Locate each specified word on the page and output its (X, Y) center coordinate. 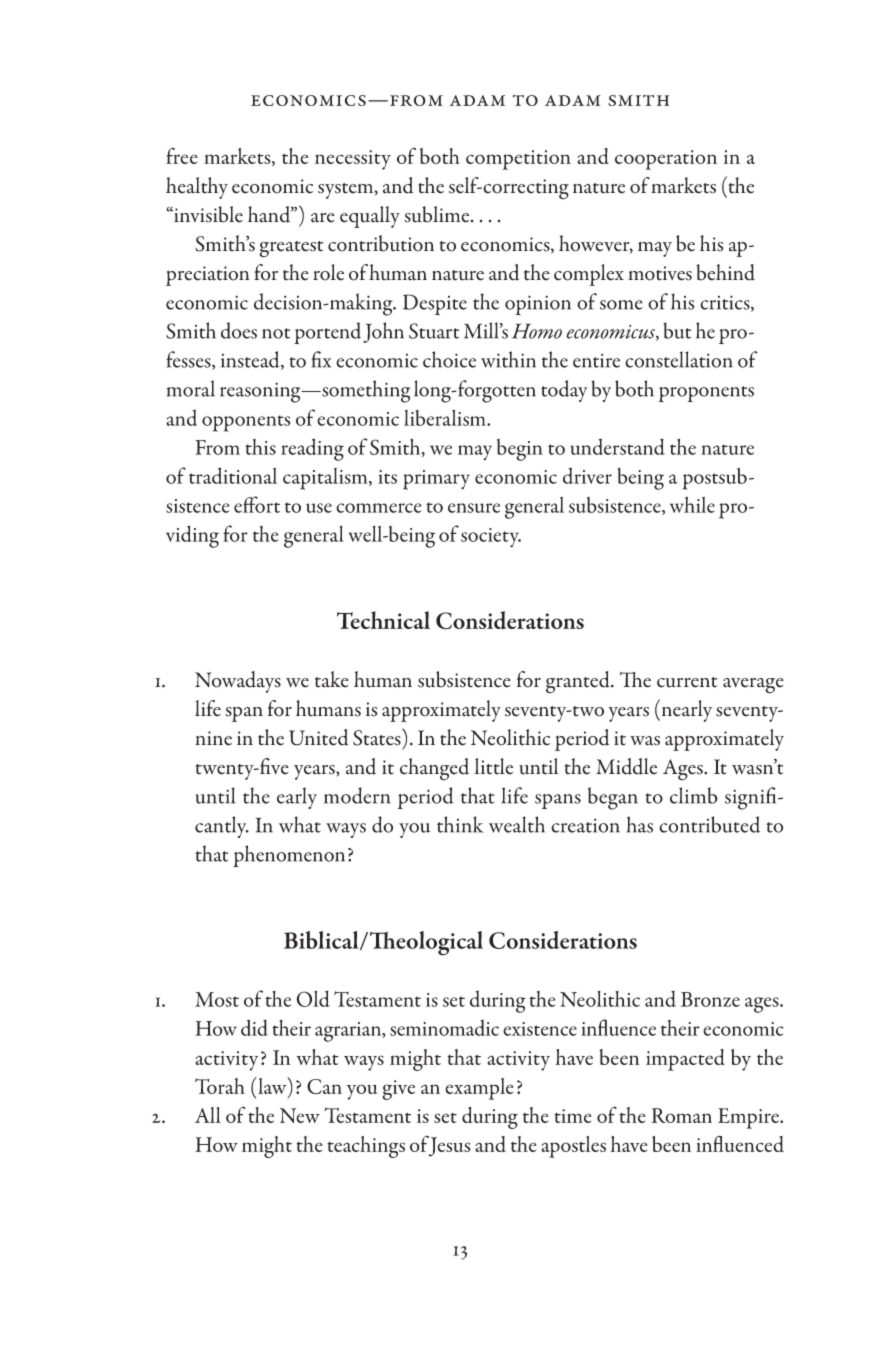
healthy (197, 188)
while (692, 504)
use (319, 508)
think (460, 824)
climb (694, 795)
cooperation (666, 160)
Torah (220, 1086)
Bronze (710, 999)
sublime (438, 214)
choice (449, 359)
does (239, 330)
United (319, 737)
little (493, 766)
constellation (679, 359)
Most (217, 999)
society (491, 538)
